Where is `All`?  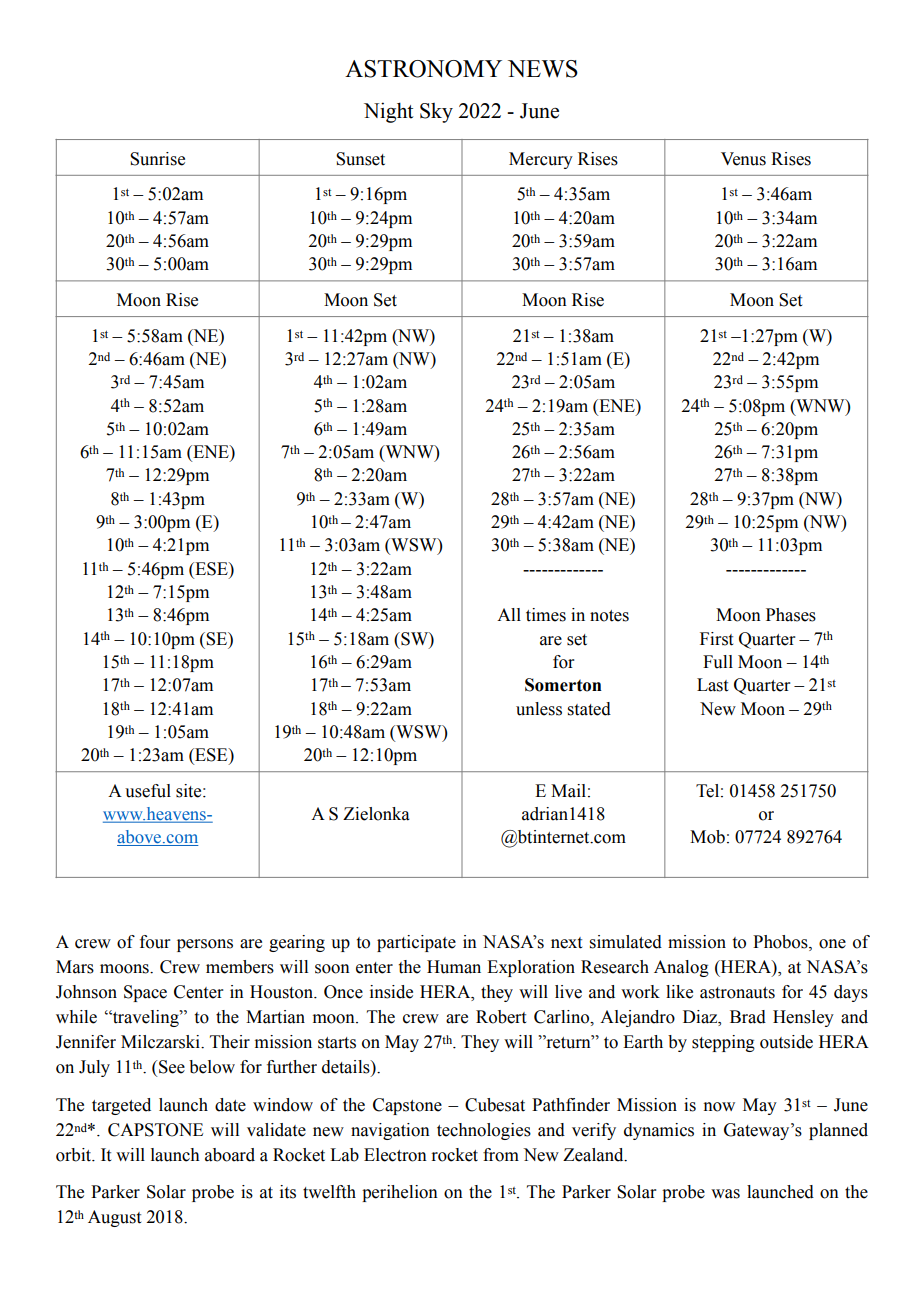
All is located at coordinates (509, 614).
